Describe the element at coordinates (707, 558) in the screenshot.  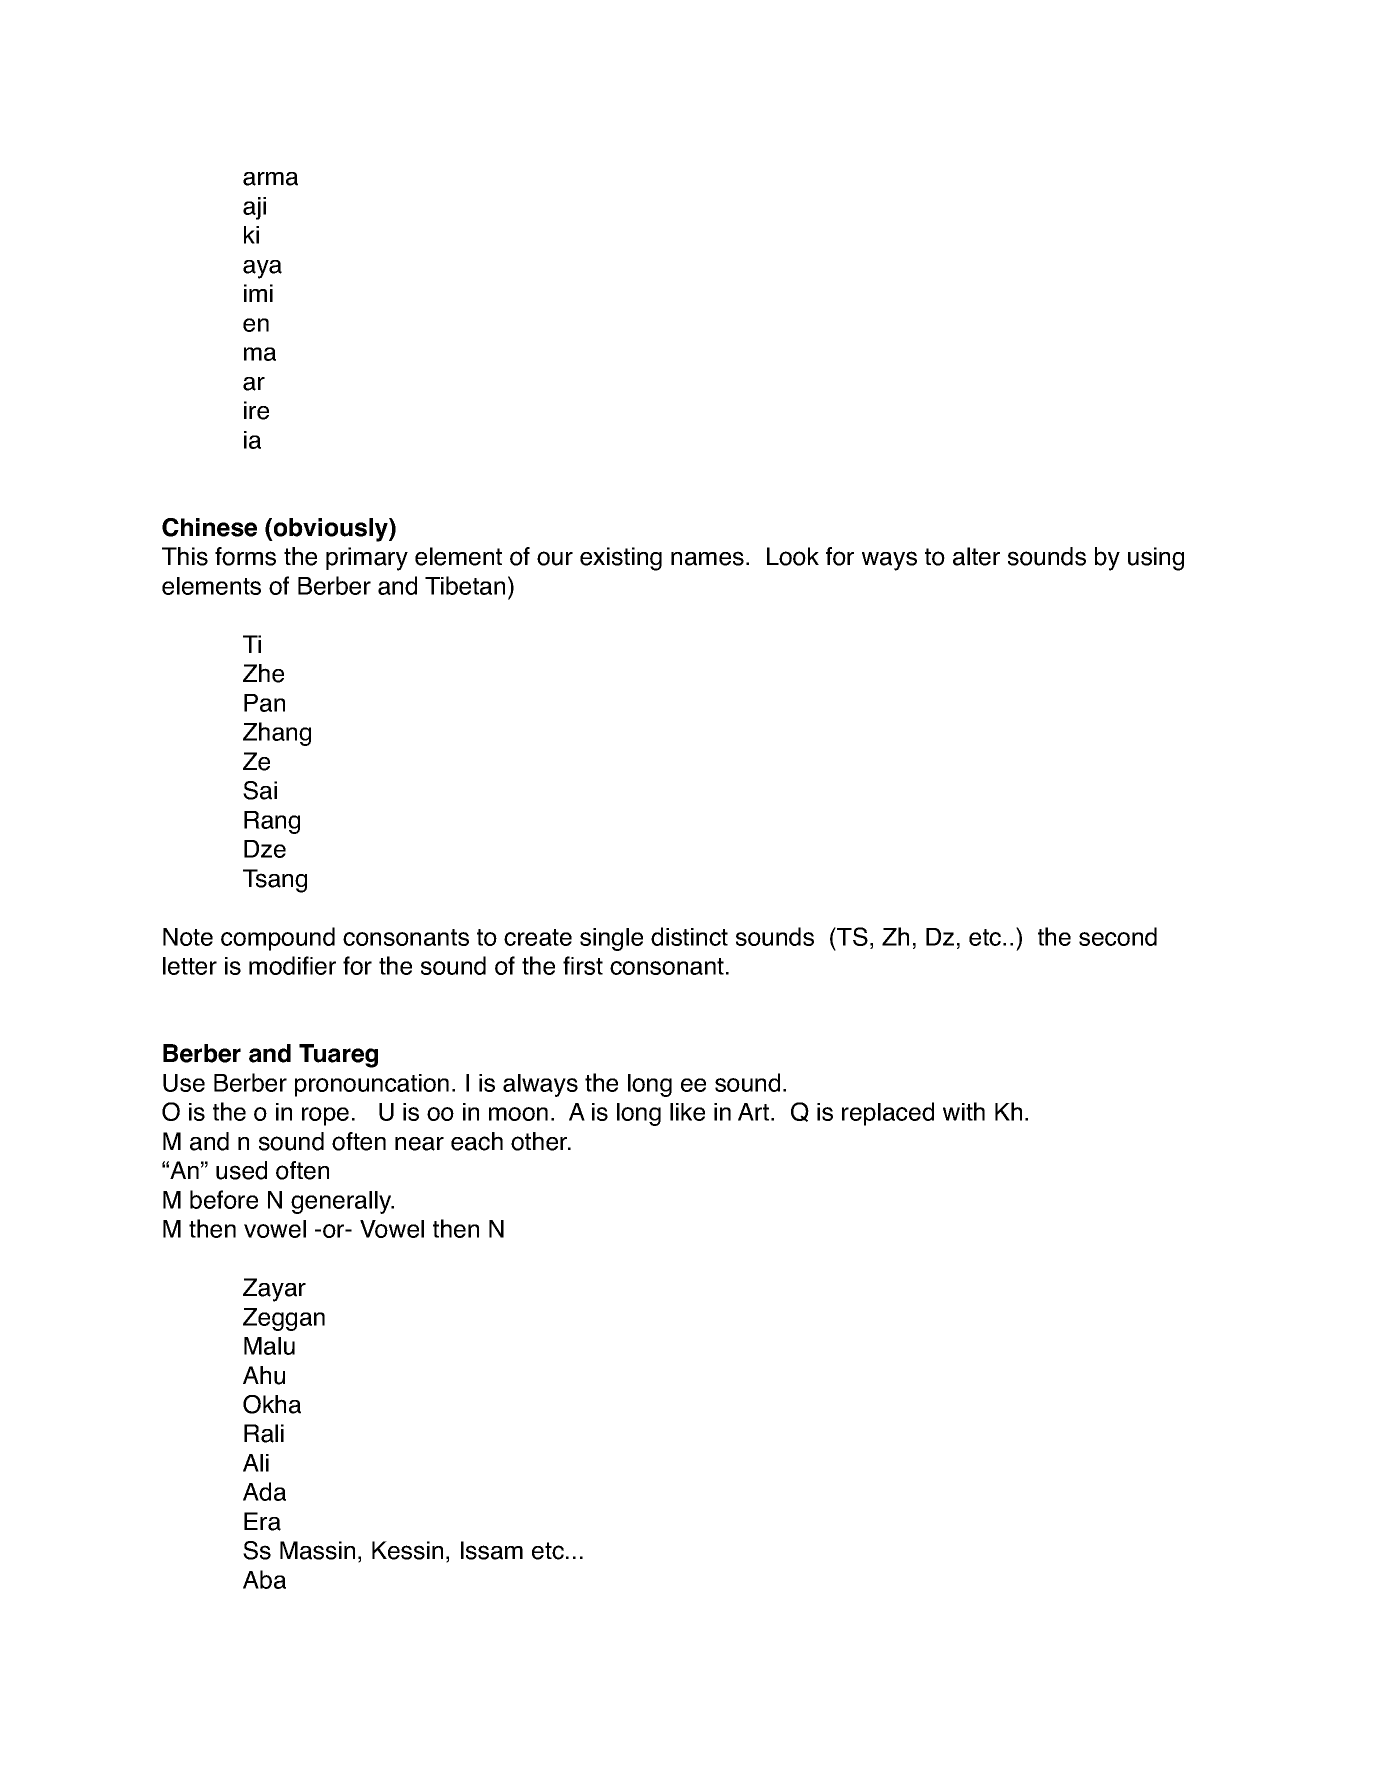
I see `names` at that location.
